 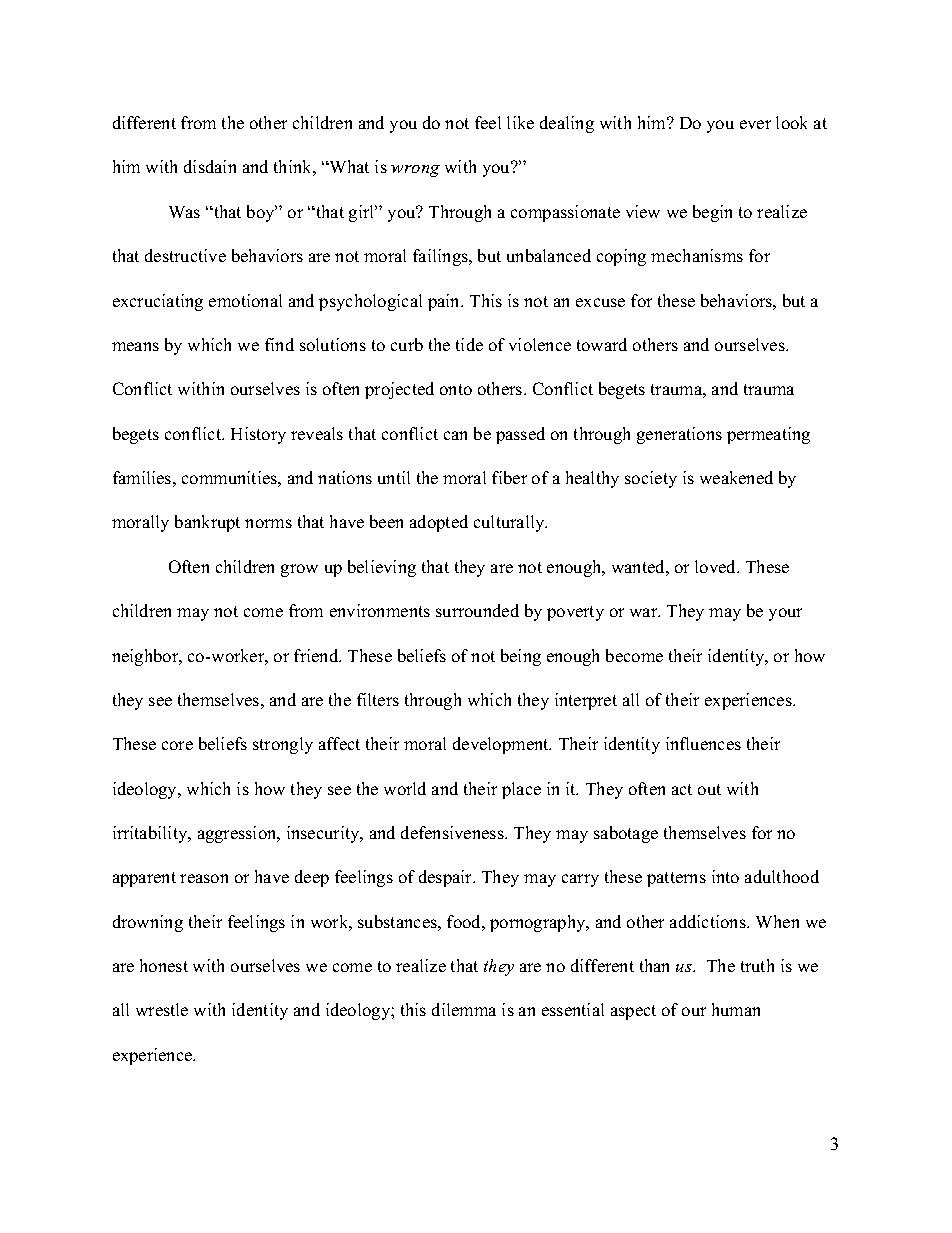 I want to click on dilemma, so click(x=464, y=1009).
